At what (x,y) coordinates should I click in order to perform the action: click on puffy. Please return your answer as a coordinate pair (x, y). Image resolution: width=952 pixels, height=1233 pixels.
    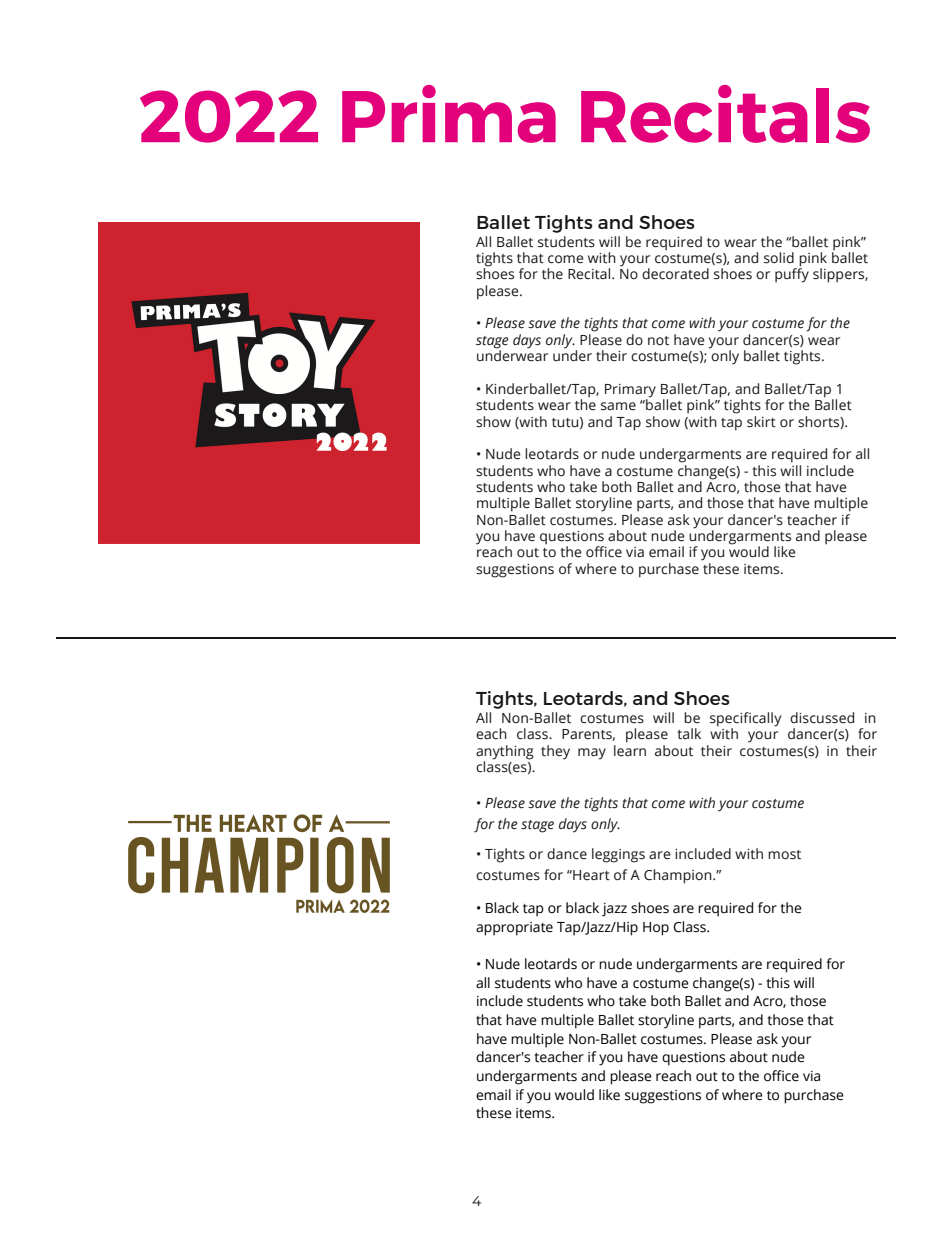
    Looking at the image, I should click on (792, 274).
